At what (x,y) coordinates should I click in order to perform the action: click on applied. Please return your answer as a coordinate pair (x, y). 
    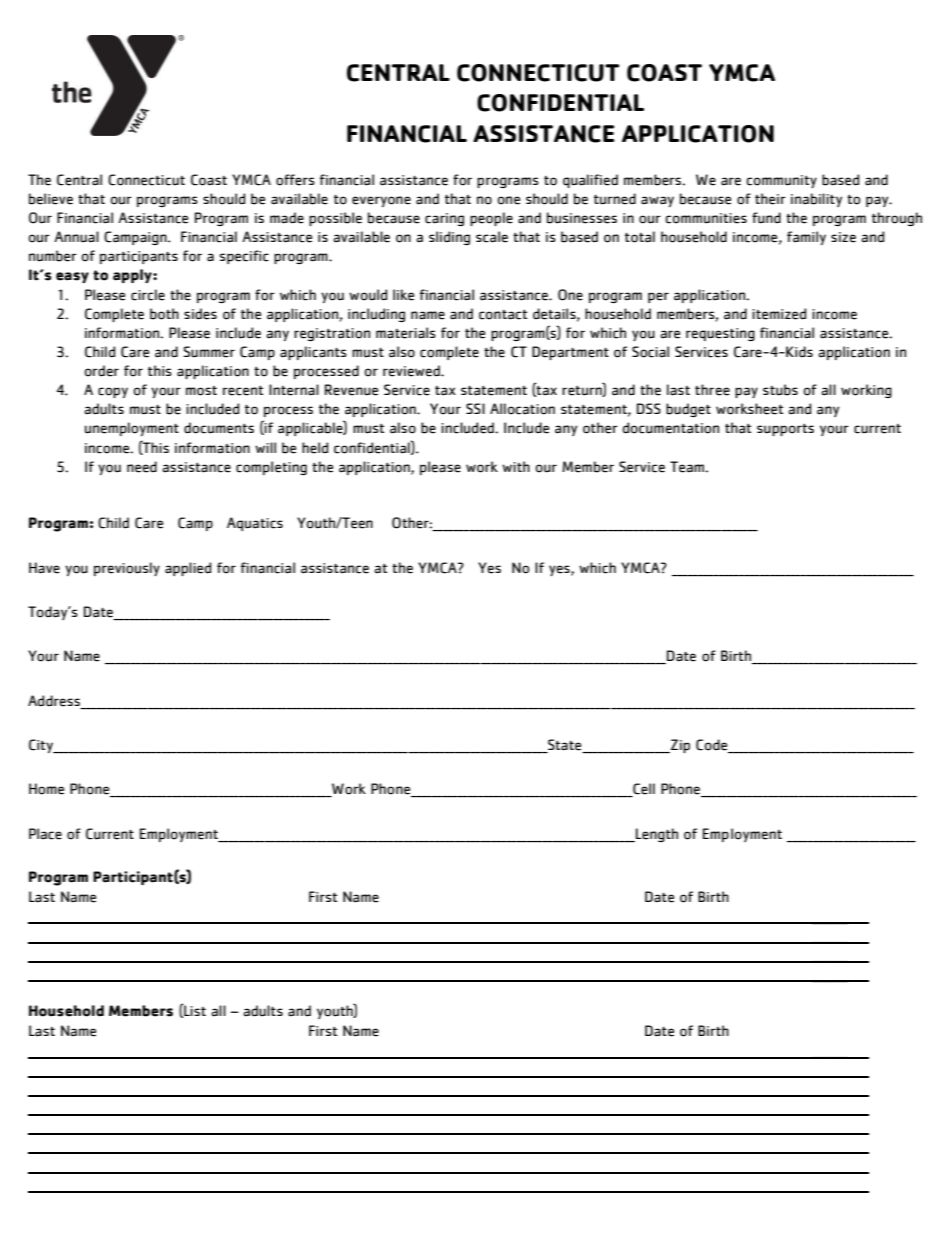
    Looking at the image, I should click on (188, 569).
